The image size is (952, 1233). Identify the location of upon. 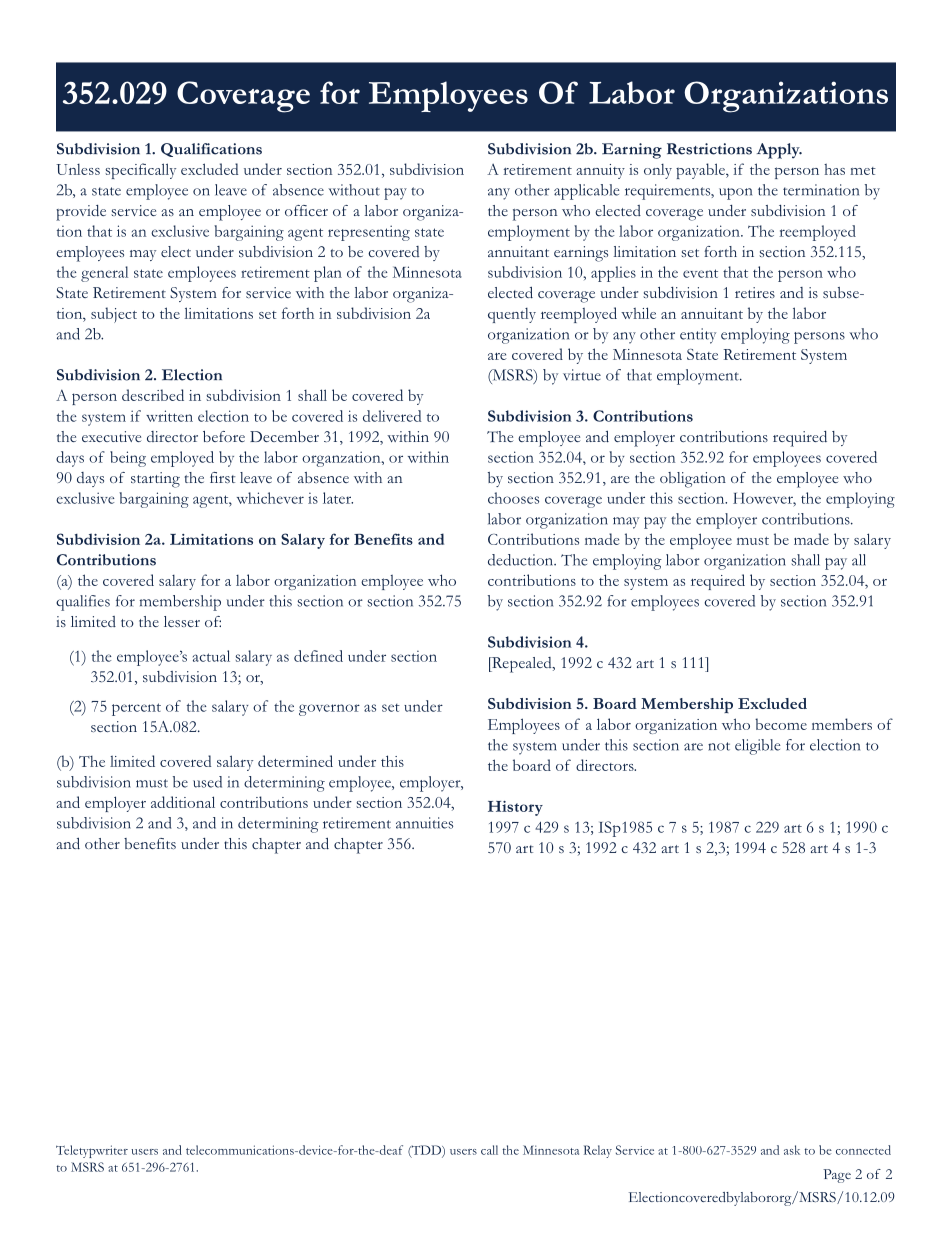
(735, 194).
